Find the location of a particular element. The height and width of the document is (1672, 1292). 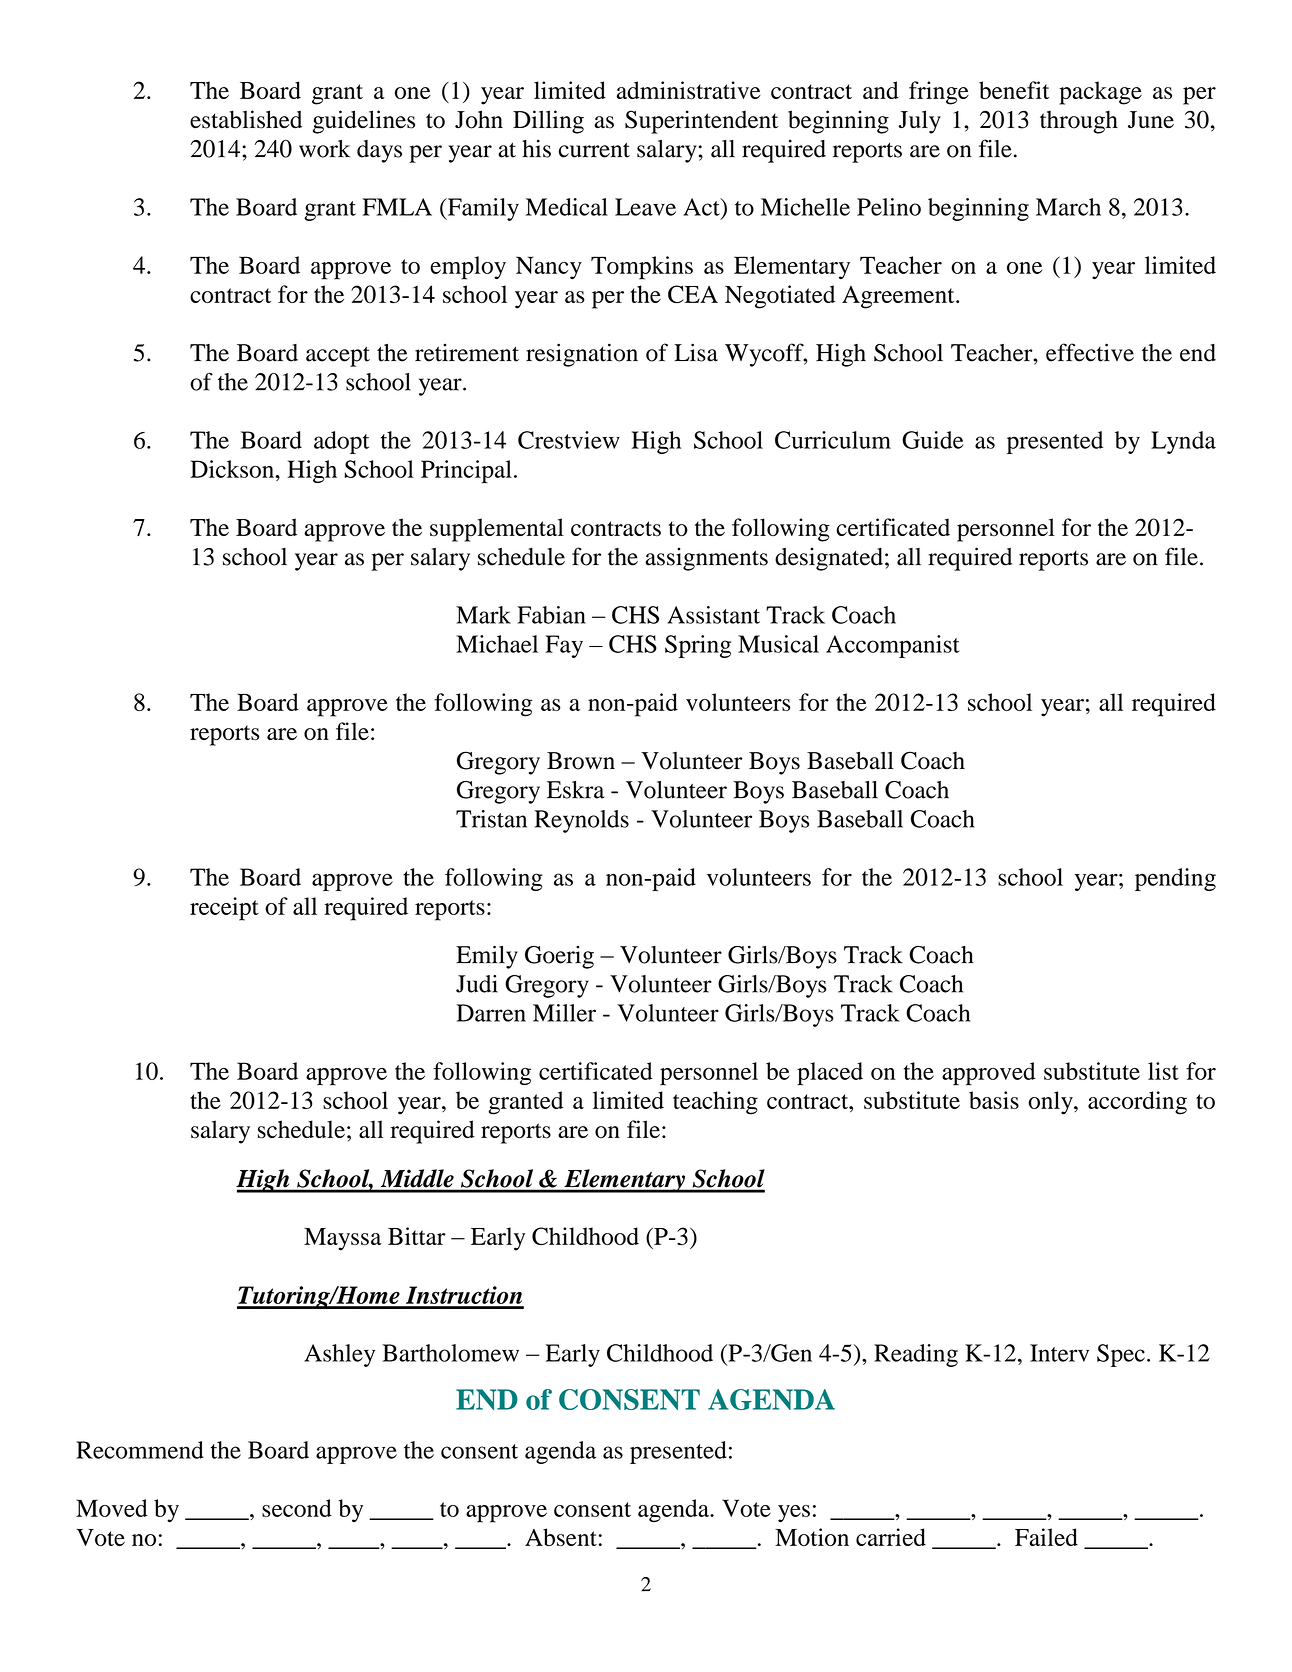

assignments is located at coordinates (706, 559).
